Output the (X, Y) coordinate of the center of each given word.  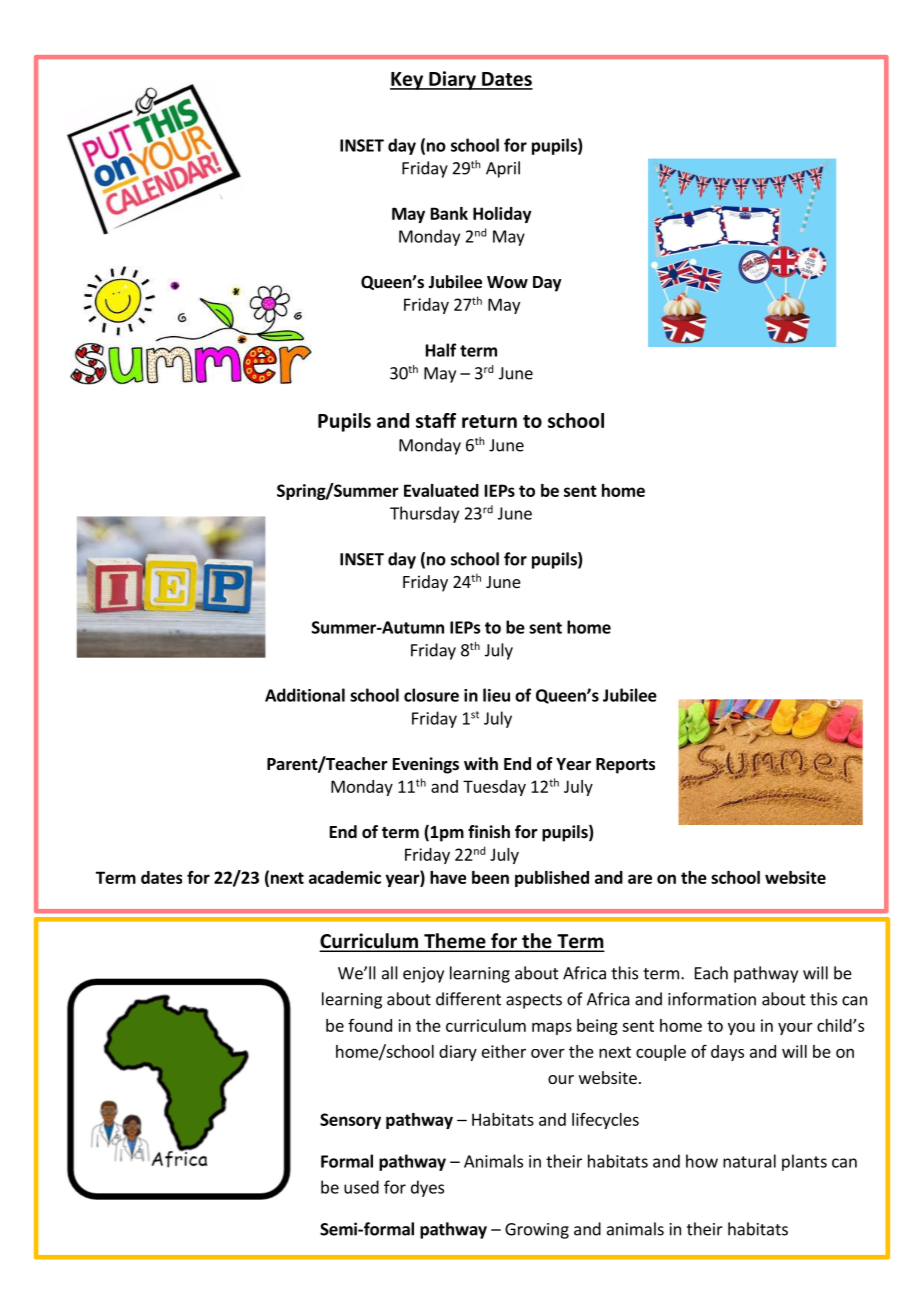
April (503, 169)
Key (408, 81)
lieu (496, 695)
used (361, 1187)
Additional (305, 695)
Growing (537, 1231)
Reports (625, 766)
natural (749, 1161)
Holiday (502, 215)
